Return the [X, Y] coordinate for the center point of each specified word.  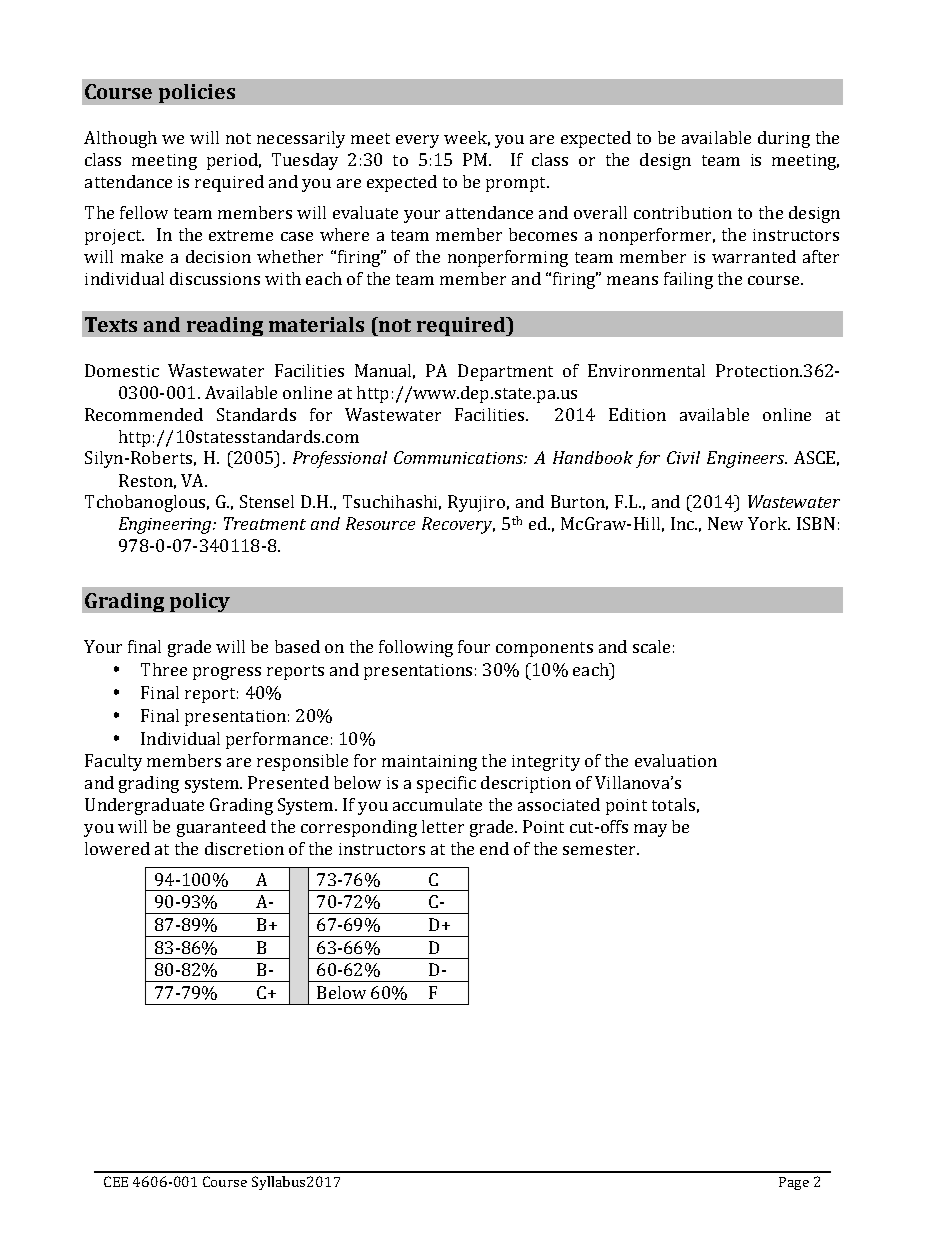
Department [505, 372]
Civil [683, 457]
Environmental [646, 370]
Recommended [144, 414]
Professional [340, 459]
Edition [637, 414]
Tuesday [305, 161]
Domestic [122, 370]
